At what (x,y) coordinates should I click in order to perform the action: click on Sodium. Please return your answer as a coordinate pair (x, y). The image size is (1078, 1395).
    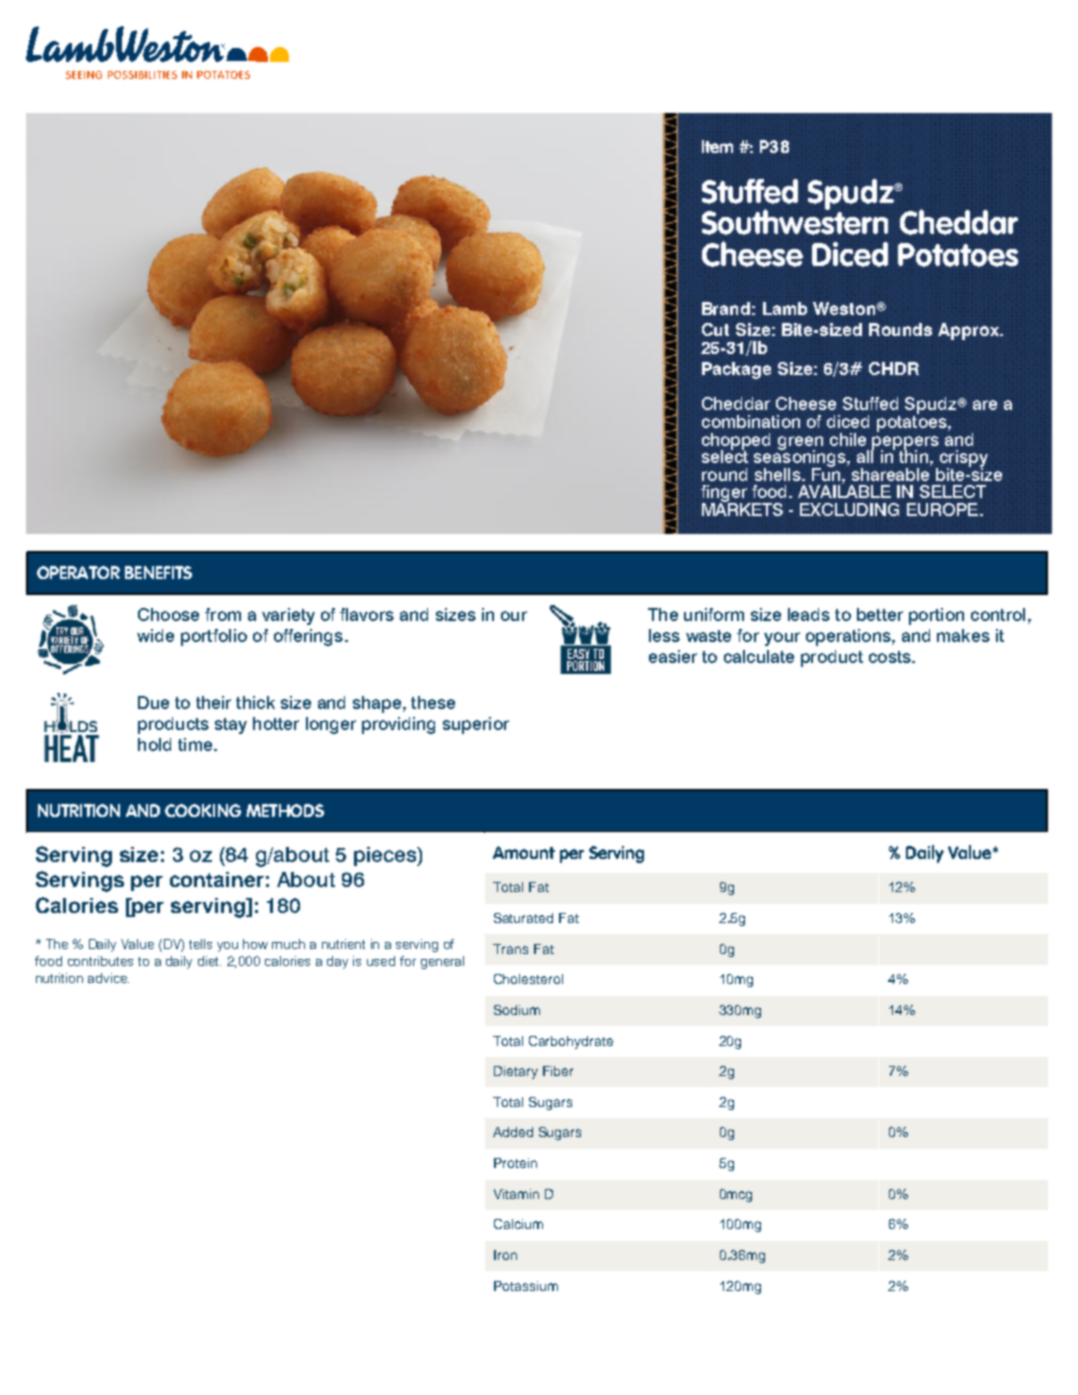
    Looking at the image, I should click on (517, 1010).
